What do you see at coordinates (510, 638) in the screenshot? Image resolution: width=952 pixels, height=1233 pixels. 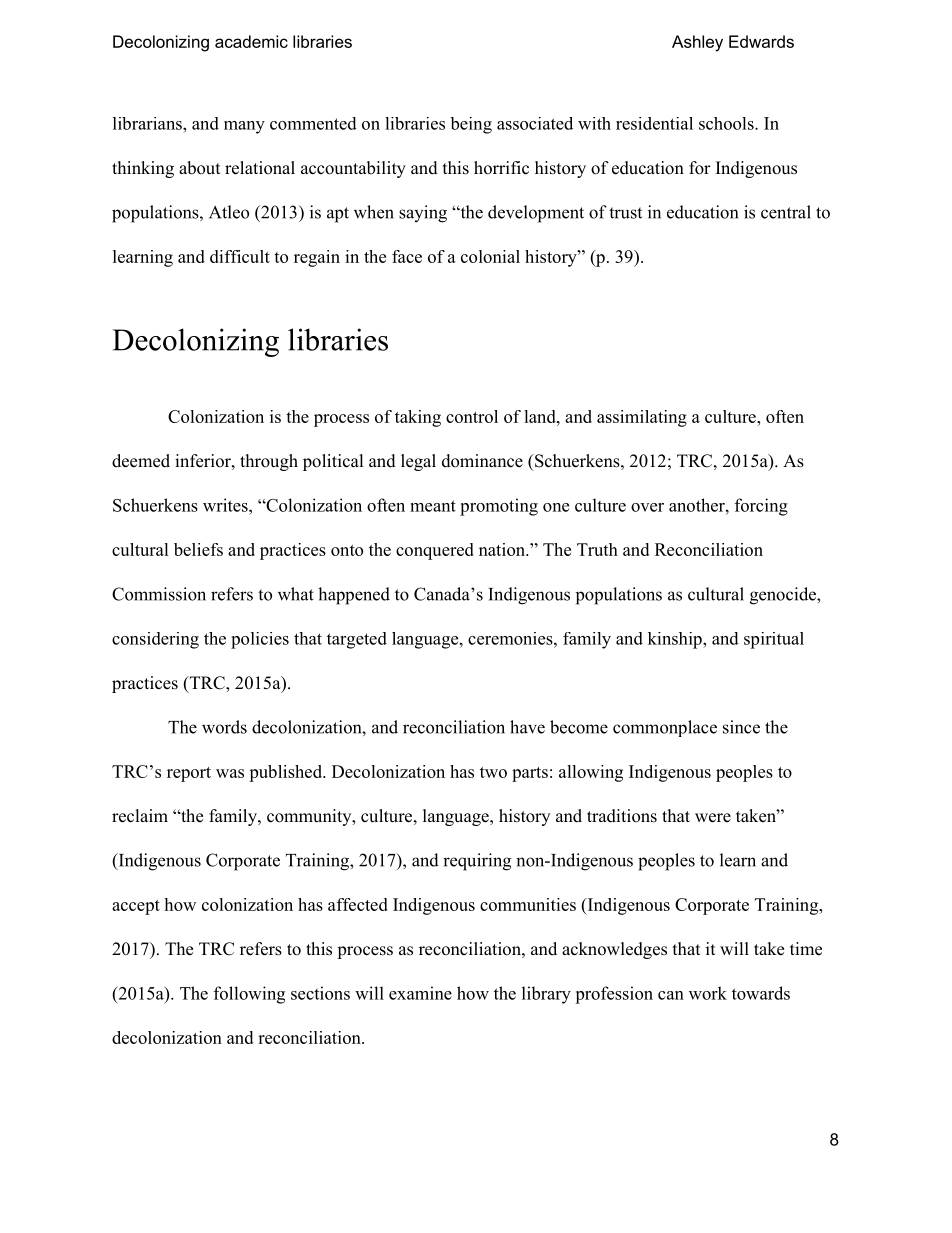 I see `ceremonies` at bounding box center [510, 638].
